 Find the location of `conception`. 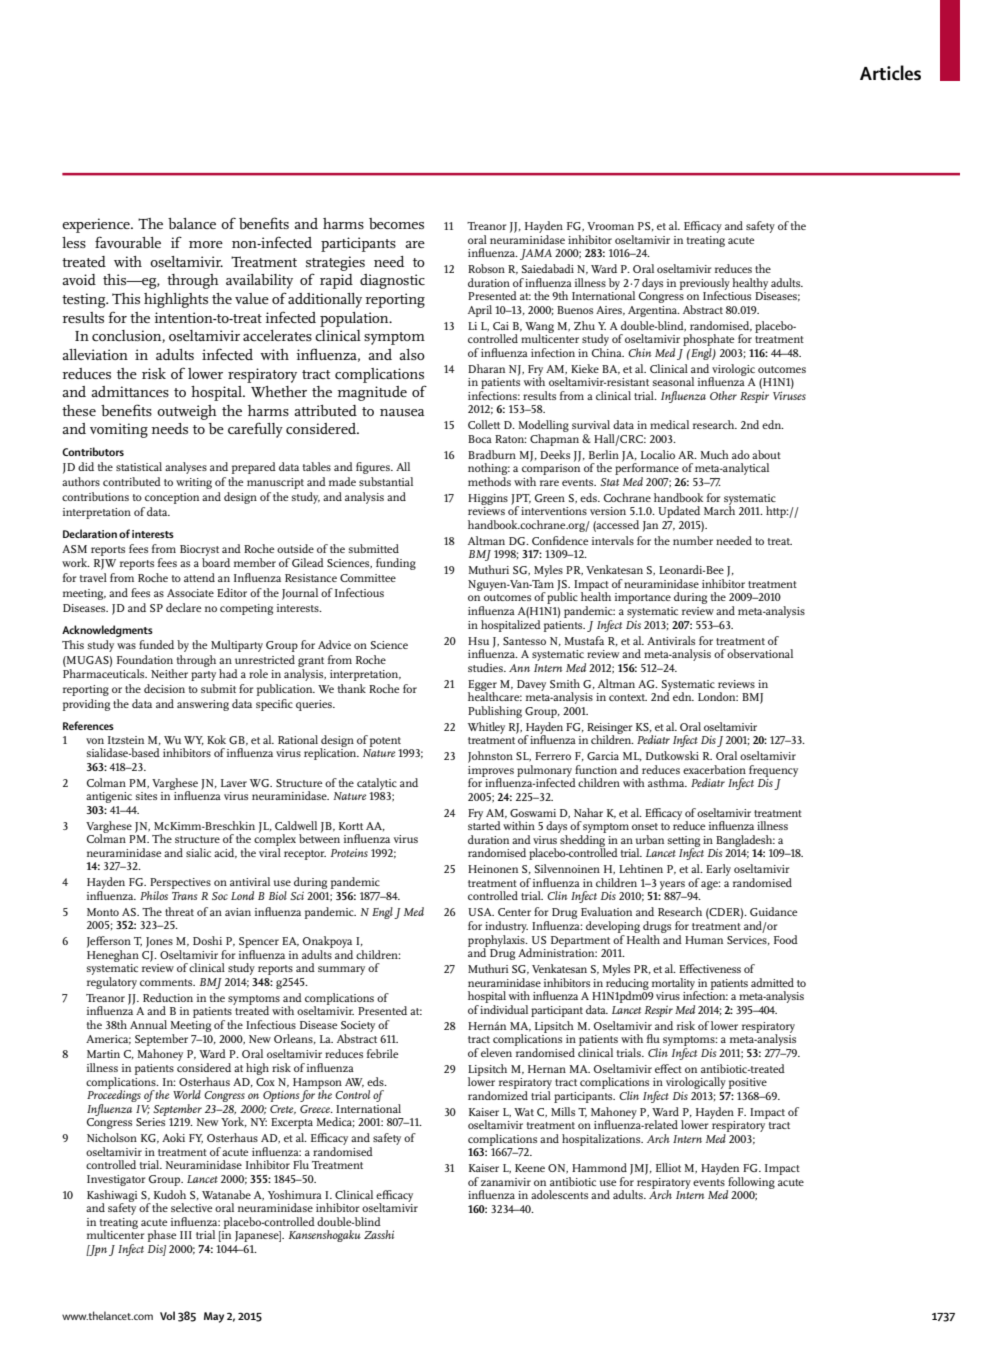

conception is located at coordinates (172, 498).
